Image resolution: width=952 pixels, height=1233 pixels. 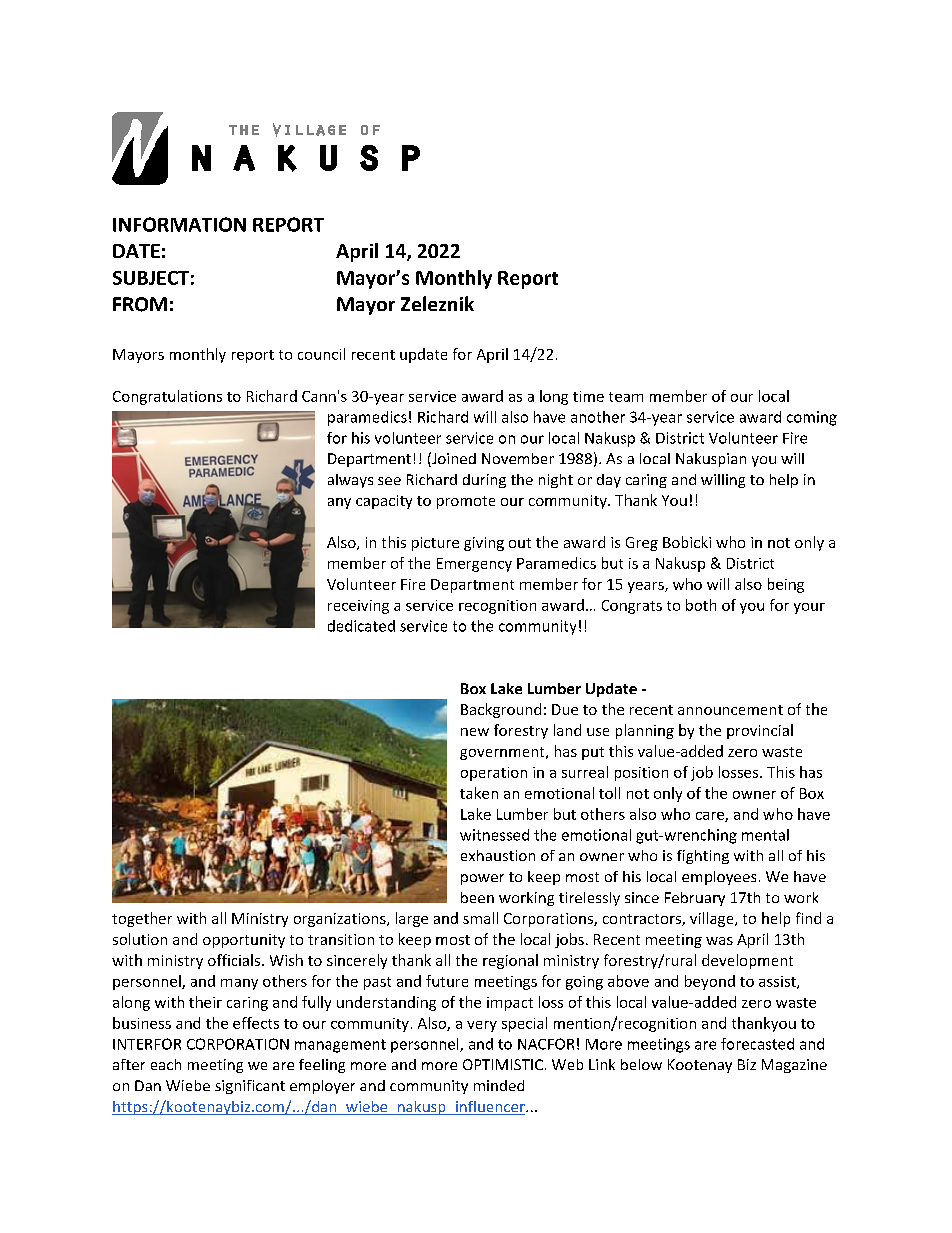 I want to click on team, so click(x=626, y=397).
